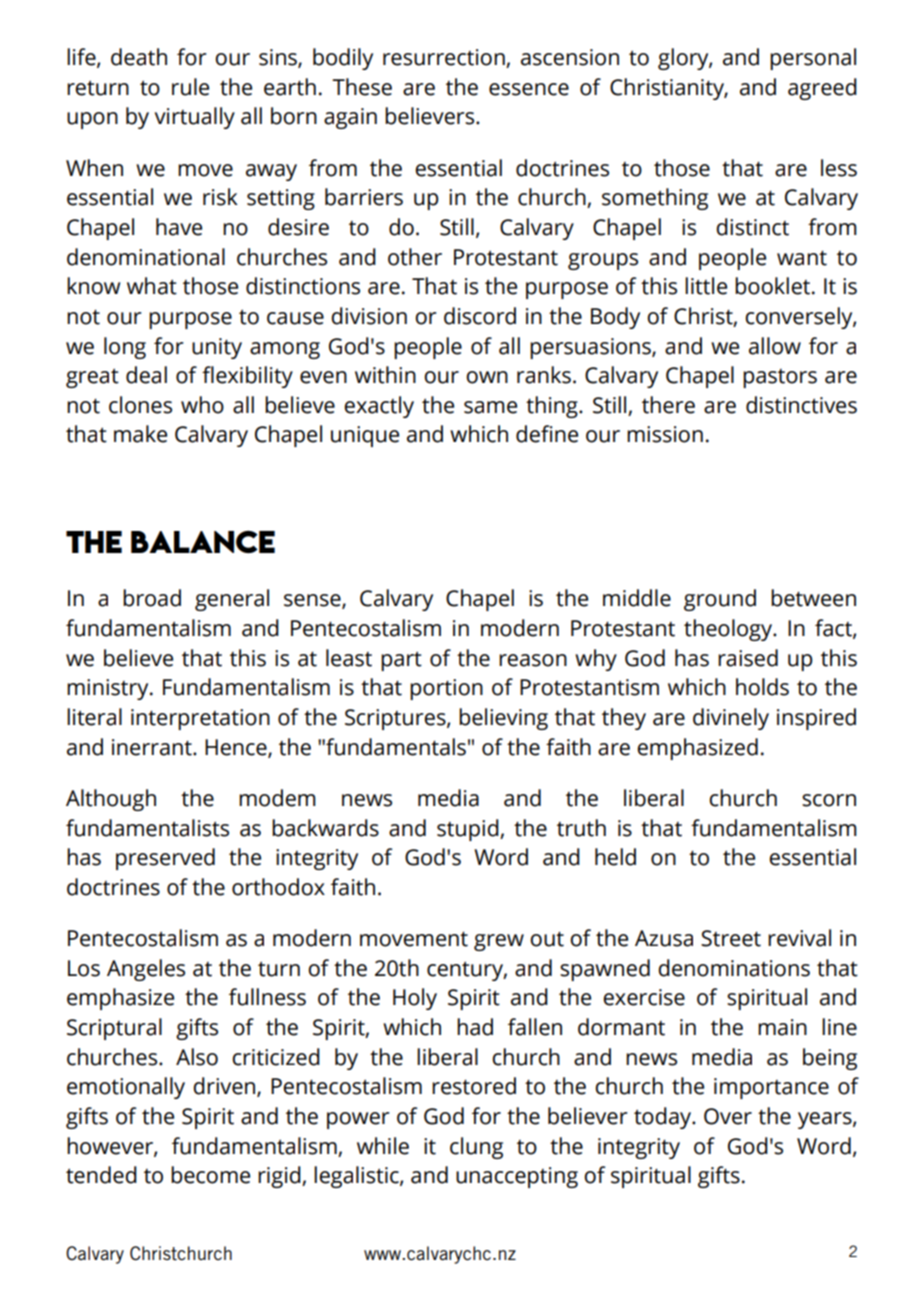 The height and width of the screenshot is (1308, 924). Describe the element at coordinates (401, 661) in the screenshot. I see `part` at that location.
